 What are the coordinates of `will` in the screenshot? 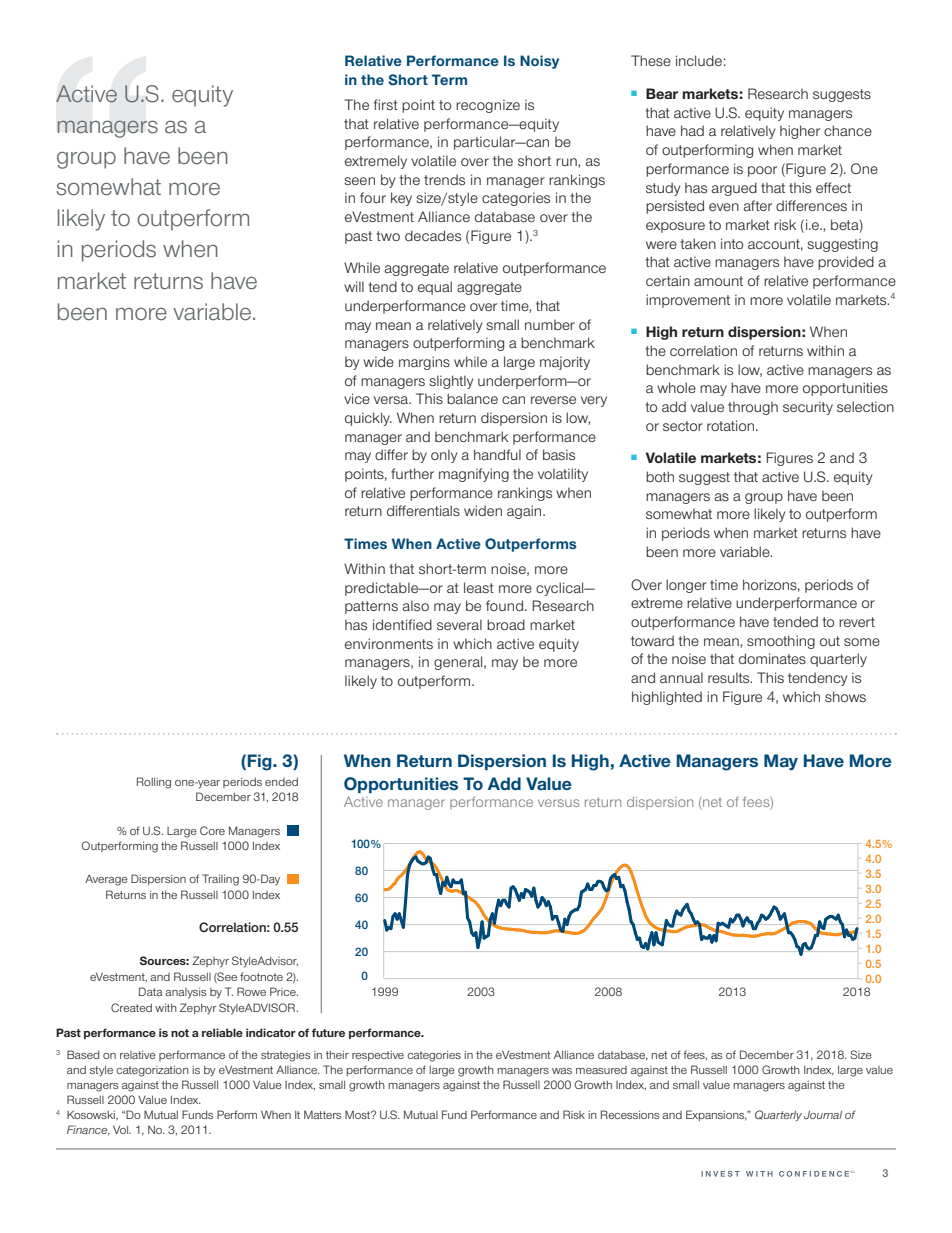 It's located at (354, 286).
